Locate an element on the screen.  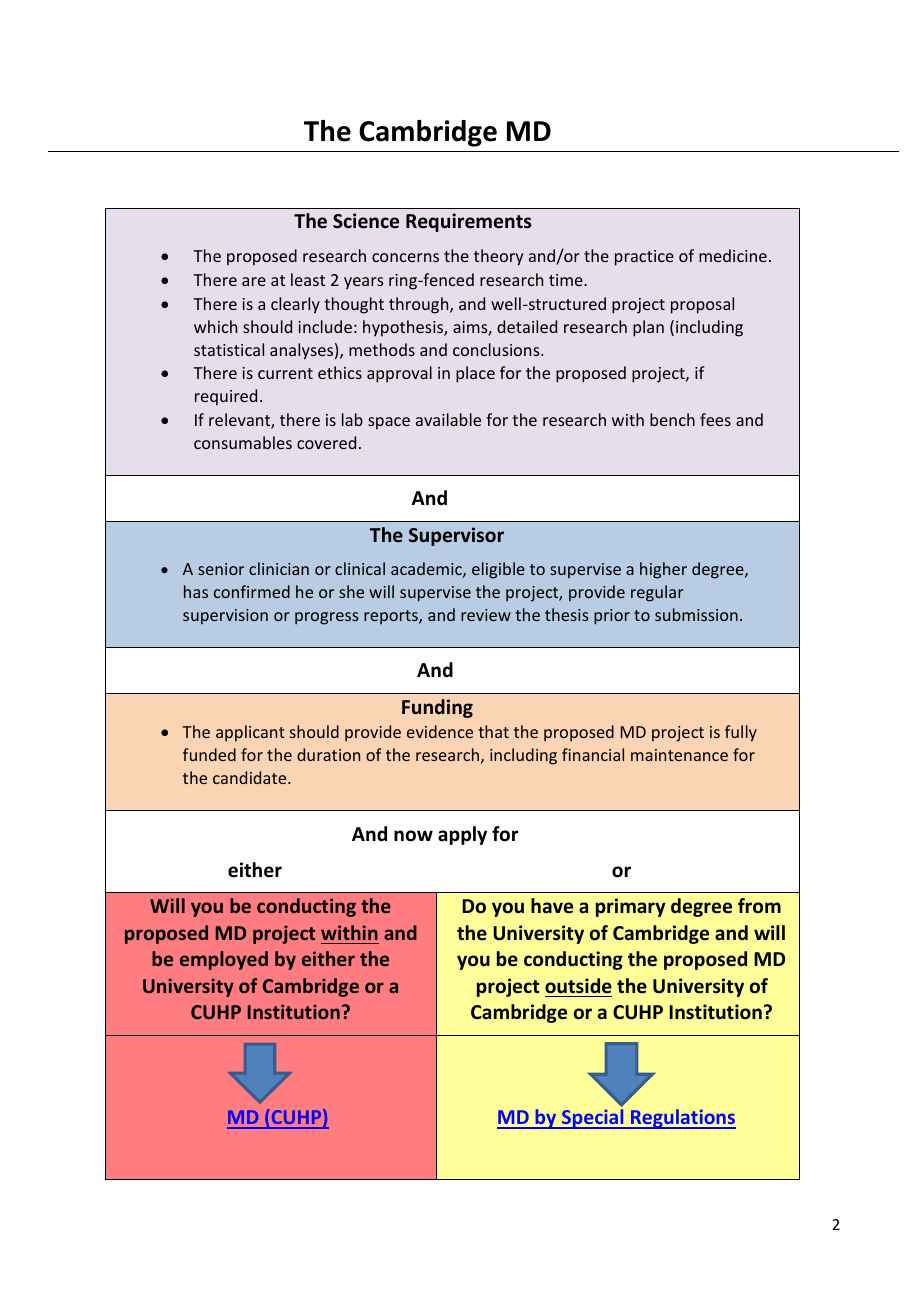
Special is located at coordinates (592, 1119).
